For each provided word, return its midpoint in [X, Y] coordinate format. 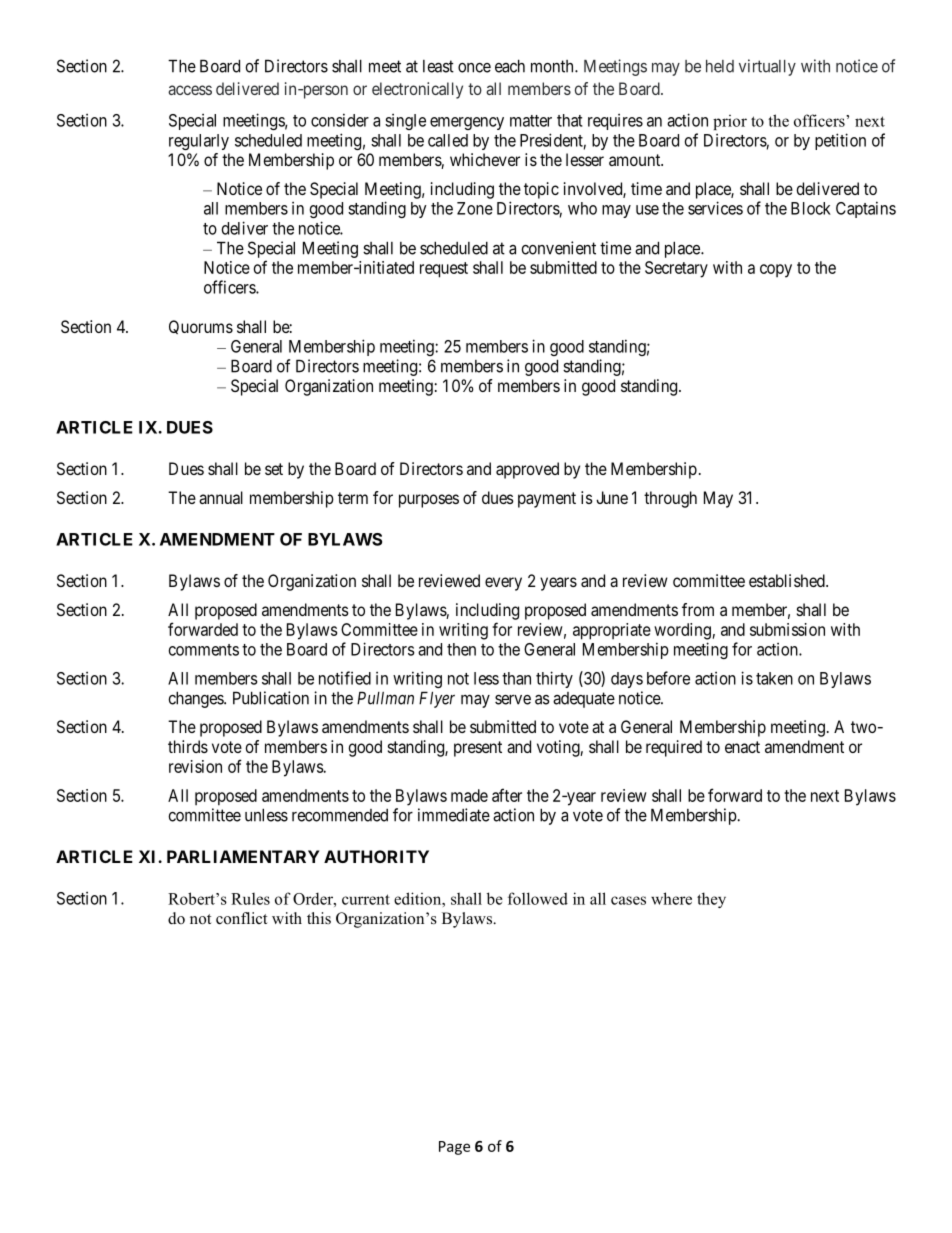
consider [340, 120]
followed [538, 898]
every [503, 584]
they [711, 900]
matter [531, 121]
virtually [767, 67]
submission [787, 629]
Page [454, 1148]
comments [204, 650]
